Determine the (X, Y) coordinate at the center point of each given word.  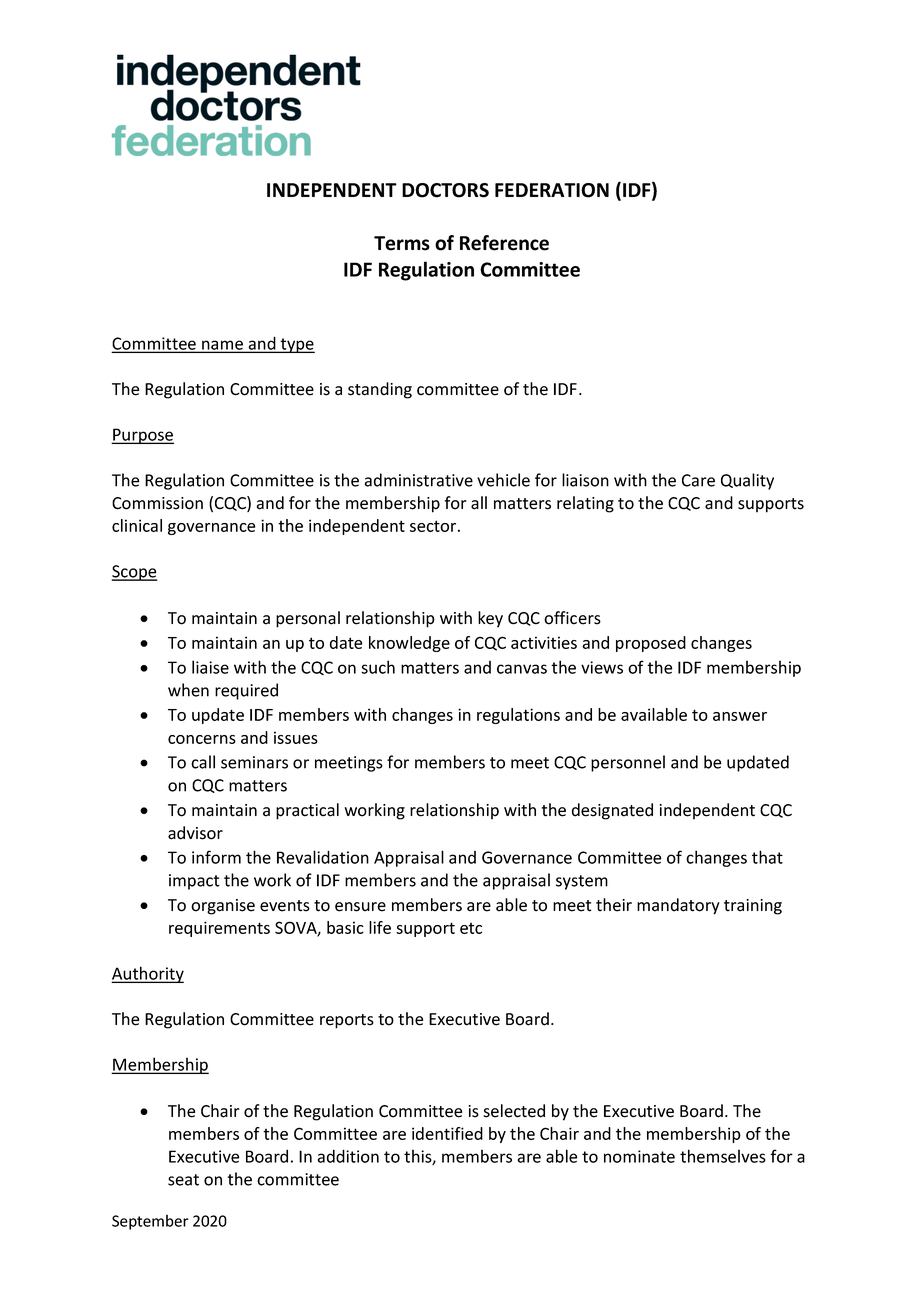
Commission (157, 503)
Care (698, 480)
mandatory (678, 906)
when (188, 690)
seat (183, 1180)
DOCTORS (445, 190)
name (222, 346)
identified (447, 1133)
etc (471, 928)
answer (740, 716)
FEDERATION (552, 190)
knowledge (409, 644)
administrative (419, 480)
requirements (219, 929)
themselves (723, 1156)
